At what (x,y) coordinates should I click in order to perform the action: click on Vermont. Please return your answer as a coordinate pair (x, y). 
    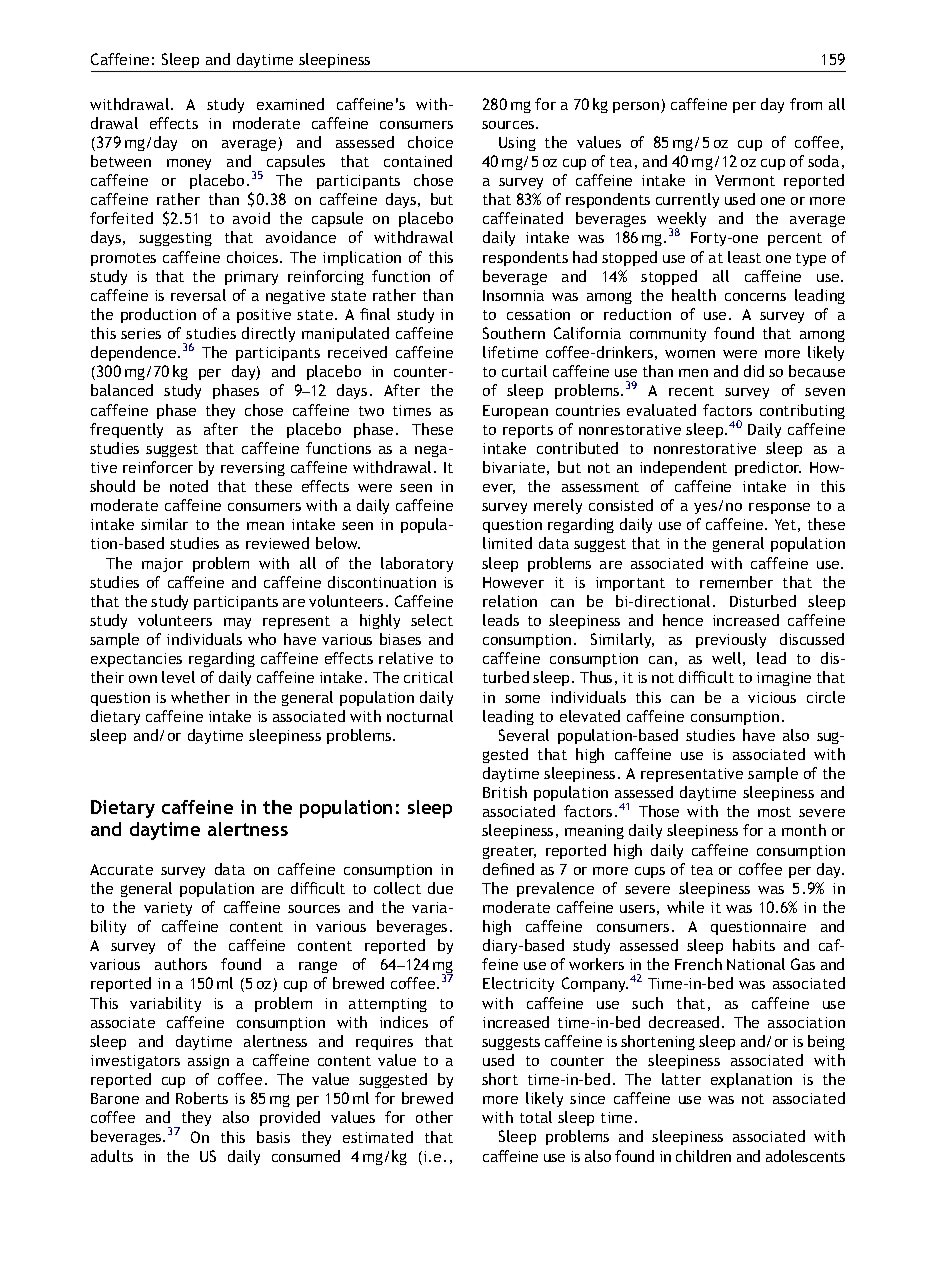
    Looking at the image, I should click on (745, 180).
